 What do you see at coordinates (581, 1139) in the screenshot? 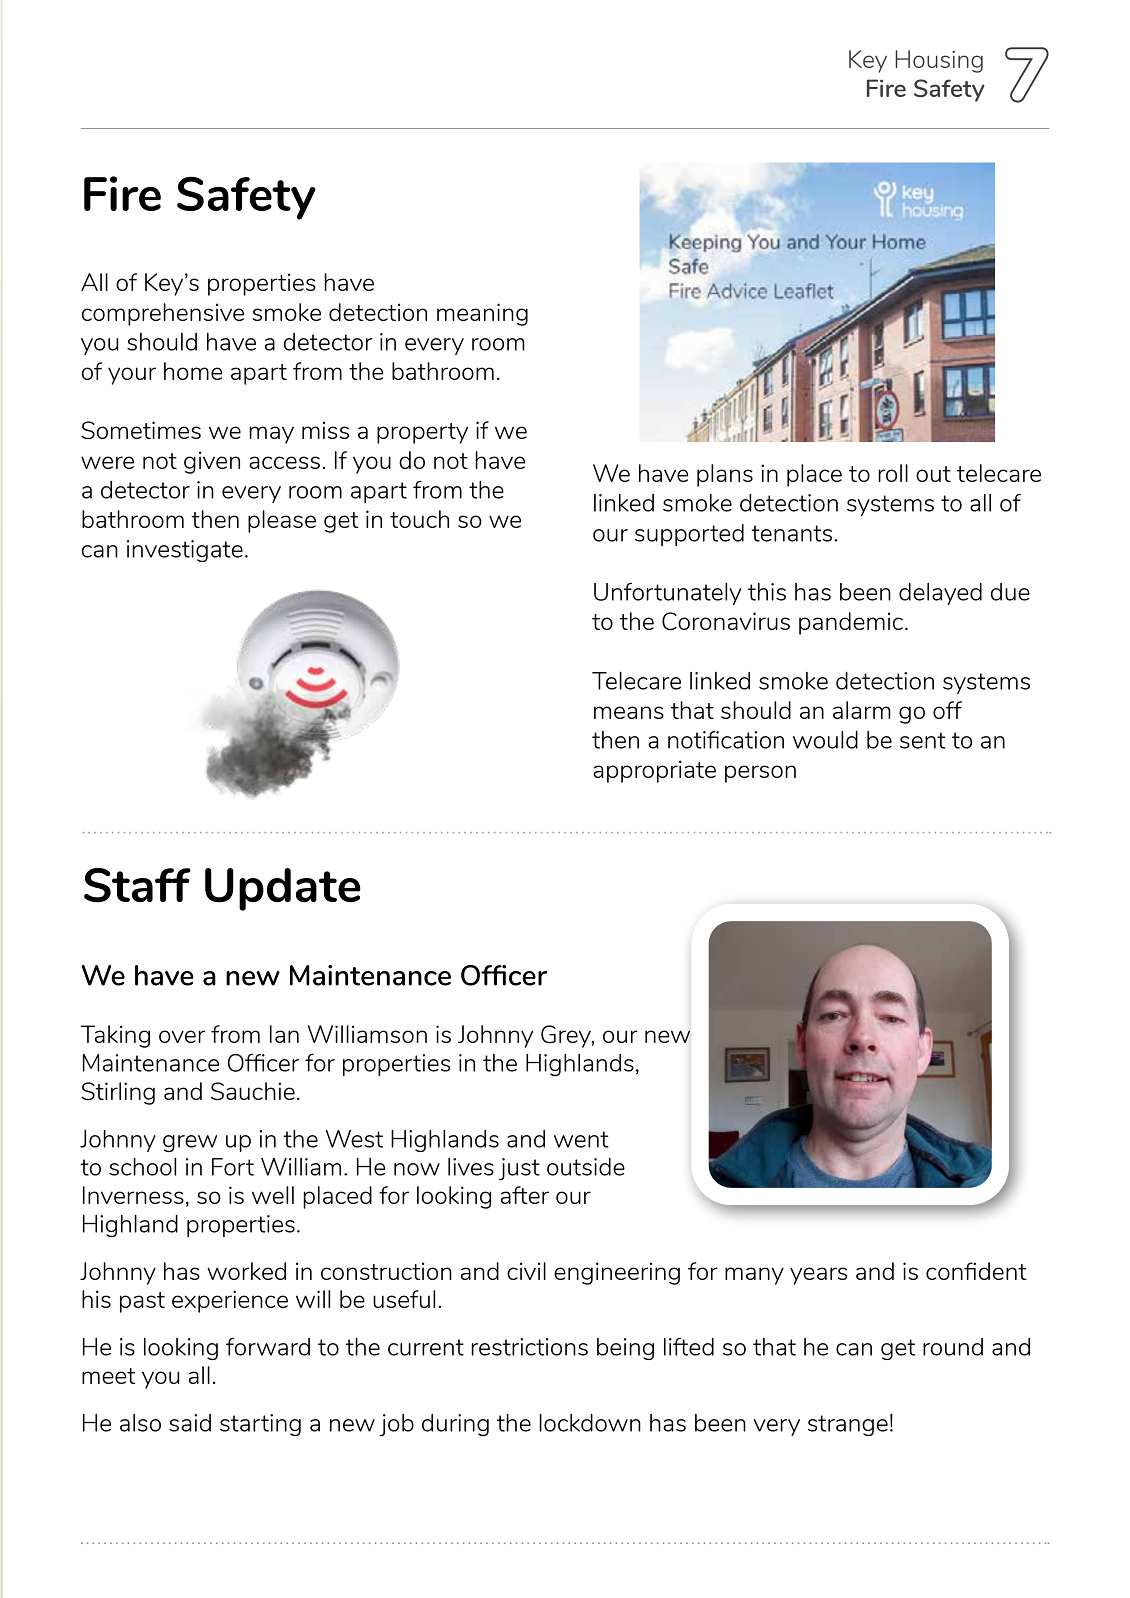
I see `went` at bounding box center [581, 1139].
